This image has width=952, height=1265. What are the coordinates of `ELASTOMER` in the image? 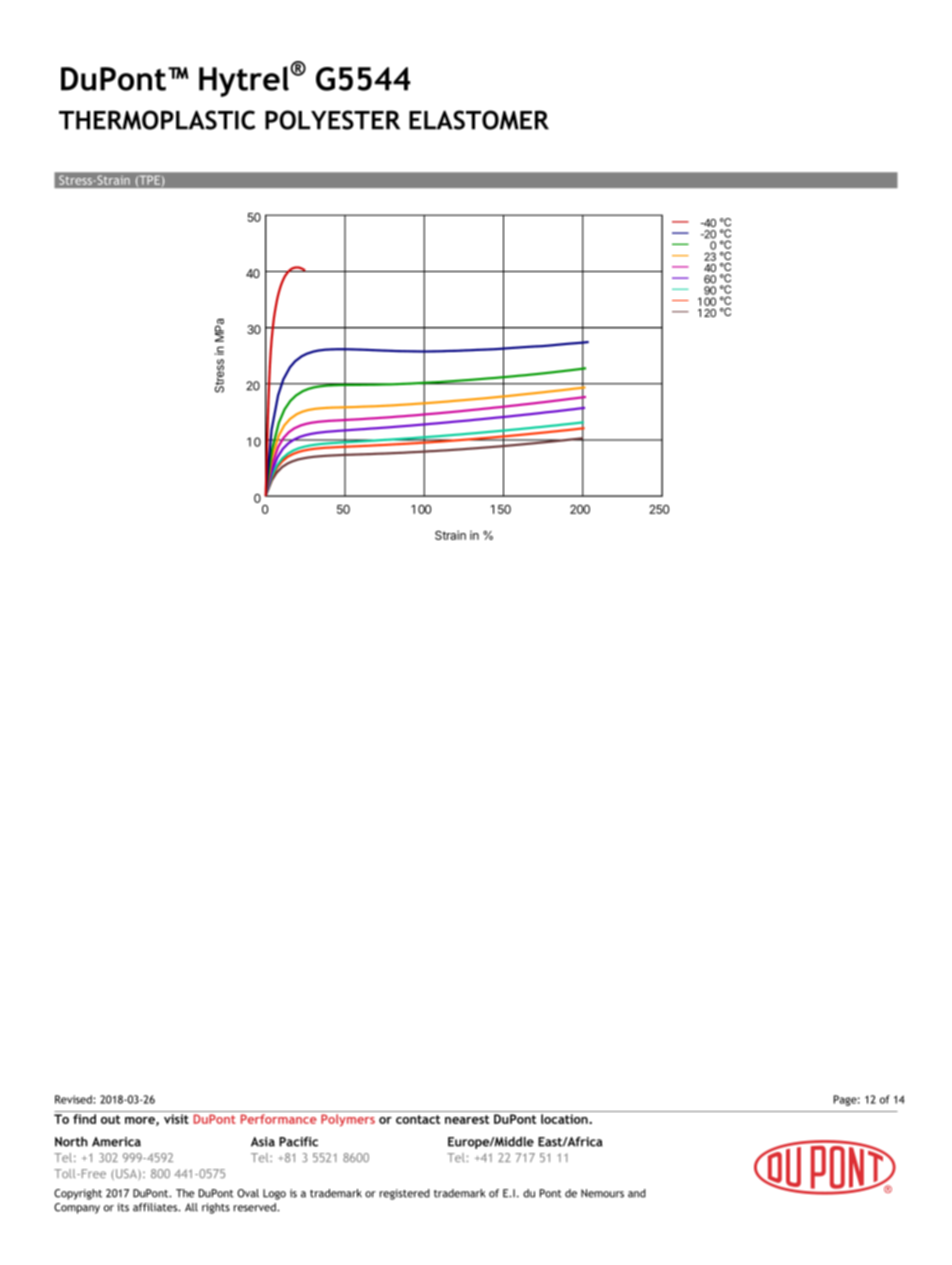 It's located at (479, 120).
